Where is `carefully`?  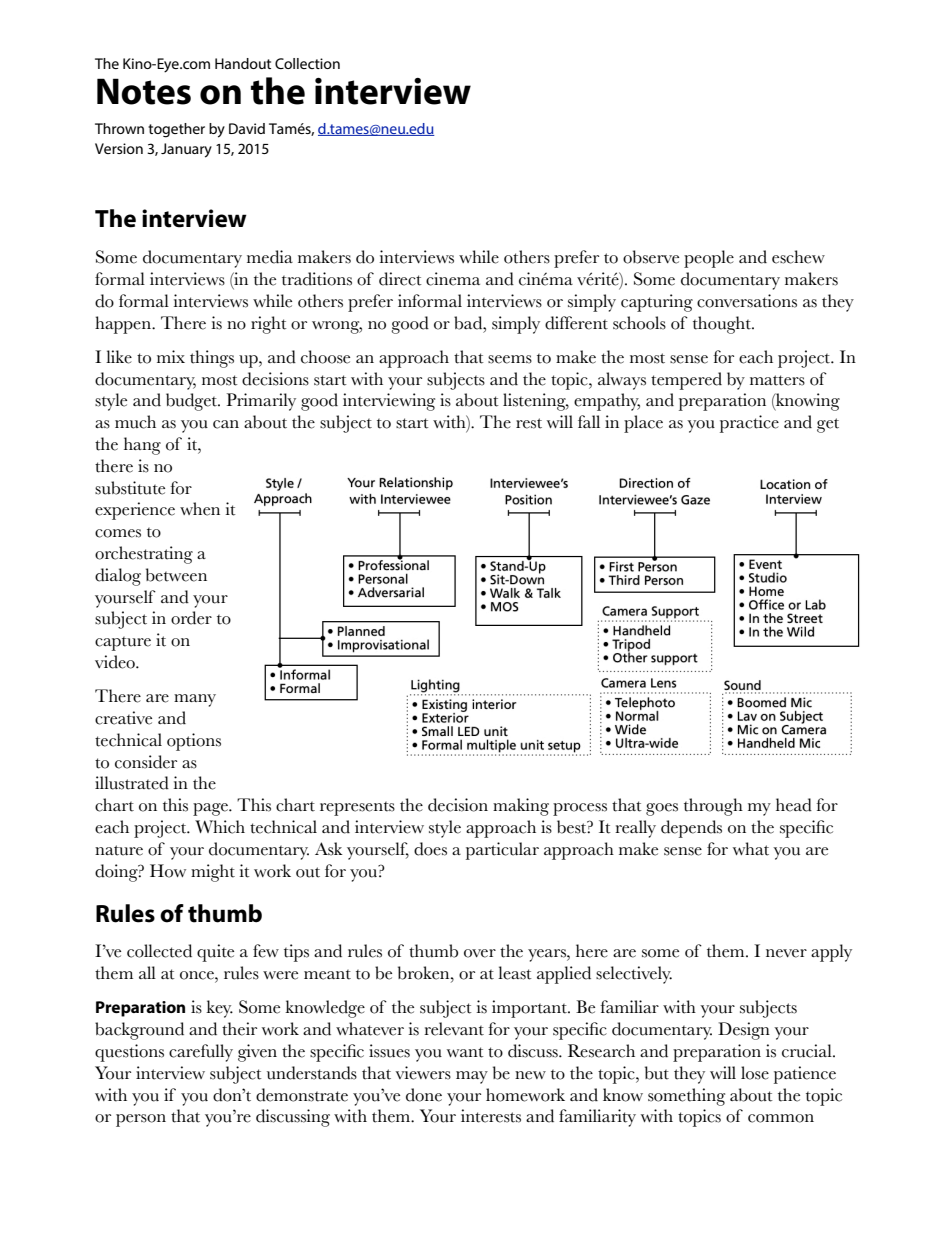
carefully is located at coordinates (201, 1053).
